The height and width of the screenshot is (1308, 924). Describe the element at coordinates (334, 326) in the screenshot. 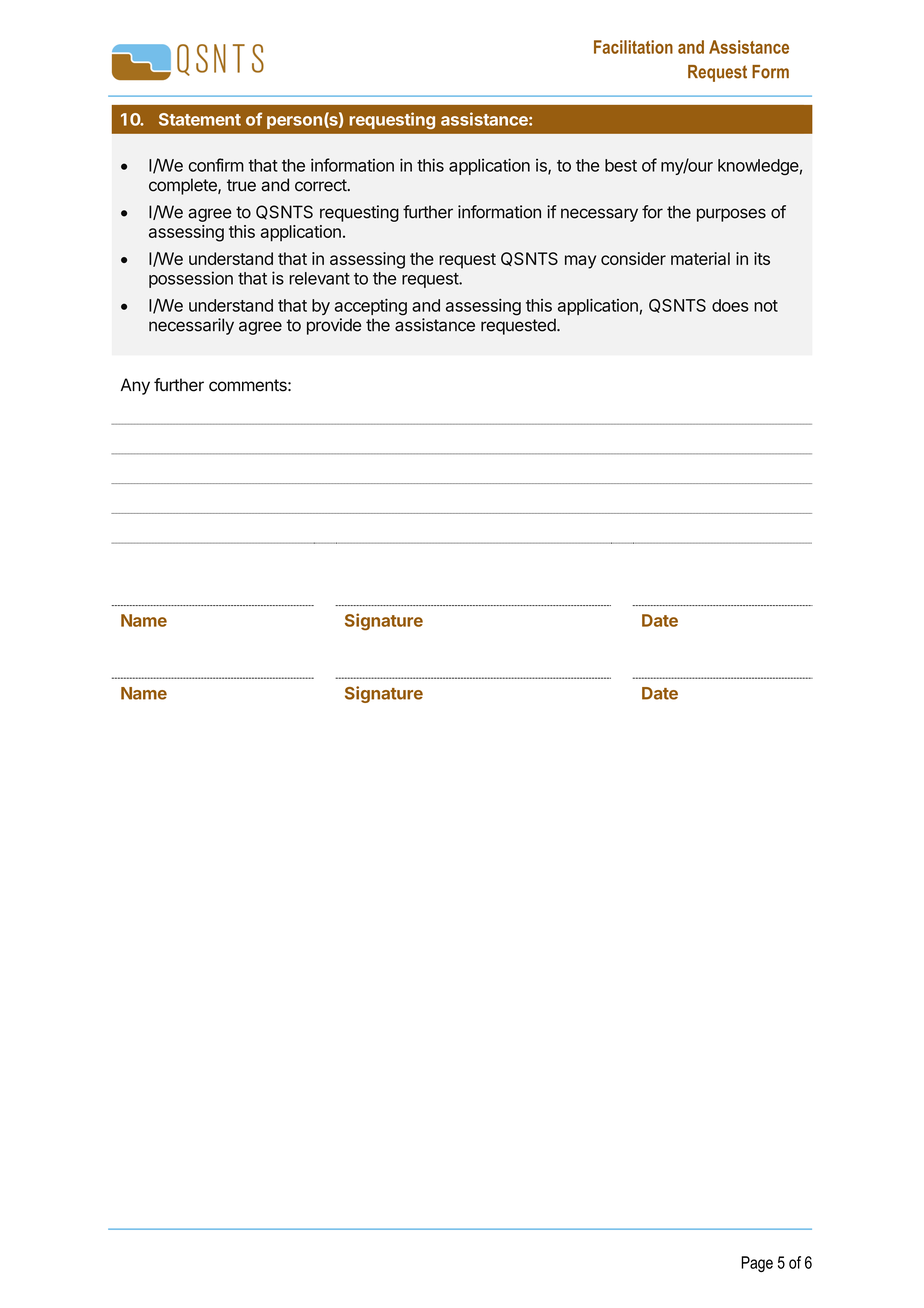

I see `provide` at that location.
